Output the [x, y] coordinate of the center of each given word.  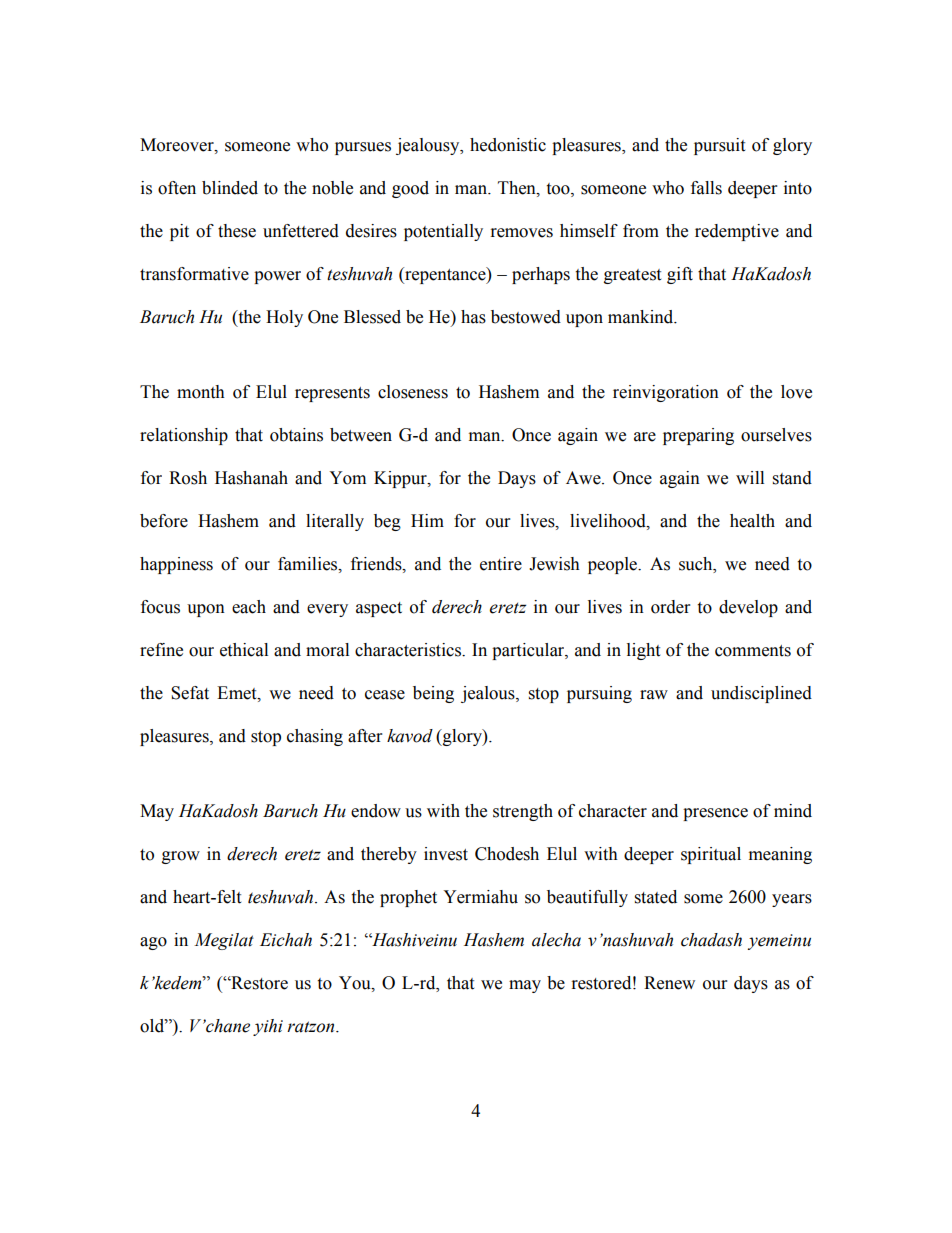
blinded [230, 188]
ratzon [312, 1027]
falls [706, 188]
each [249, 607]
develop [748, 608]
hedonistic [508, 145]
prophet [408, 898]
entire [501, 564]
